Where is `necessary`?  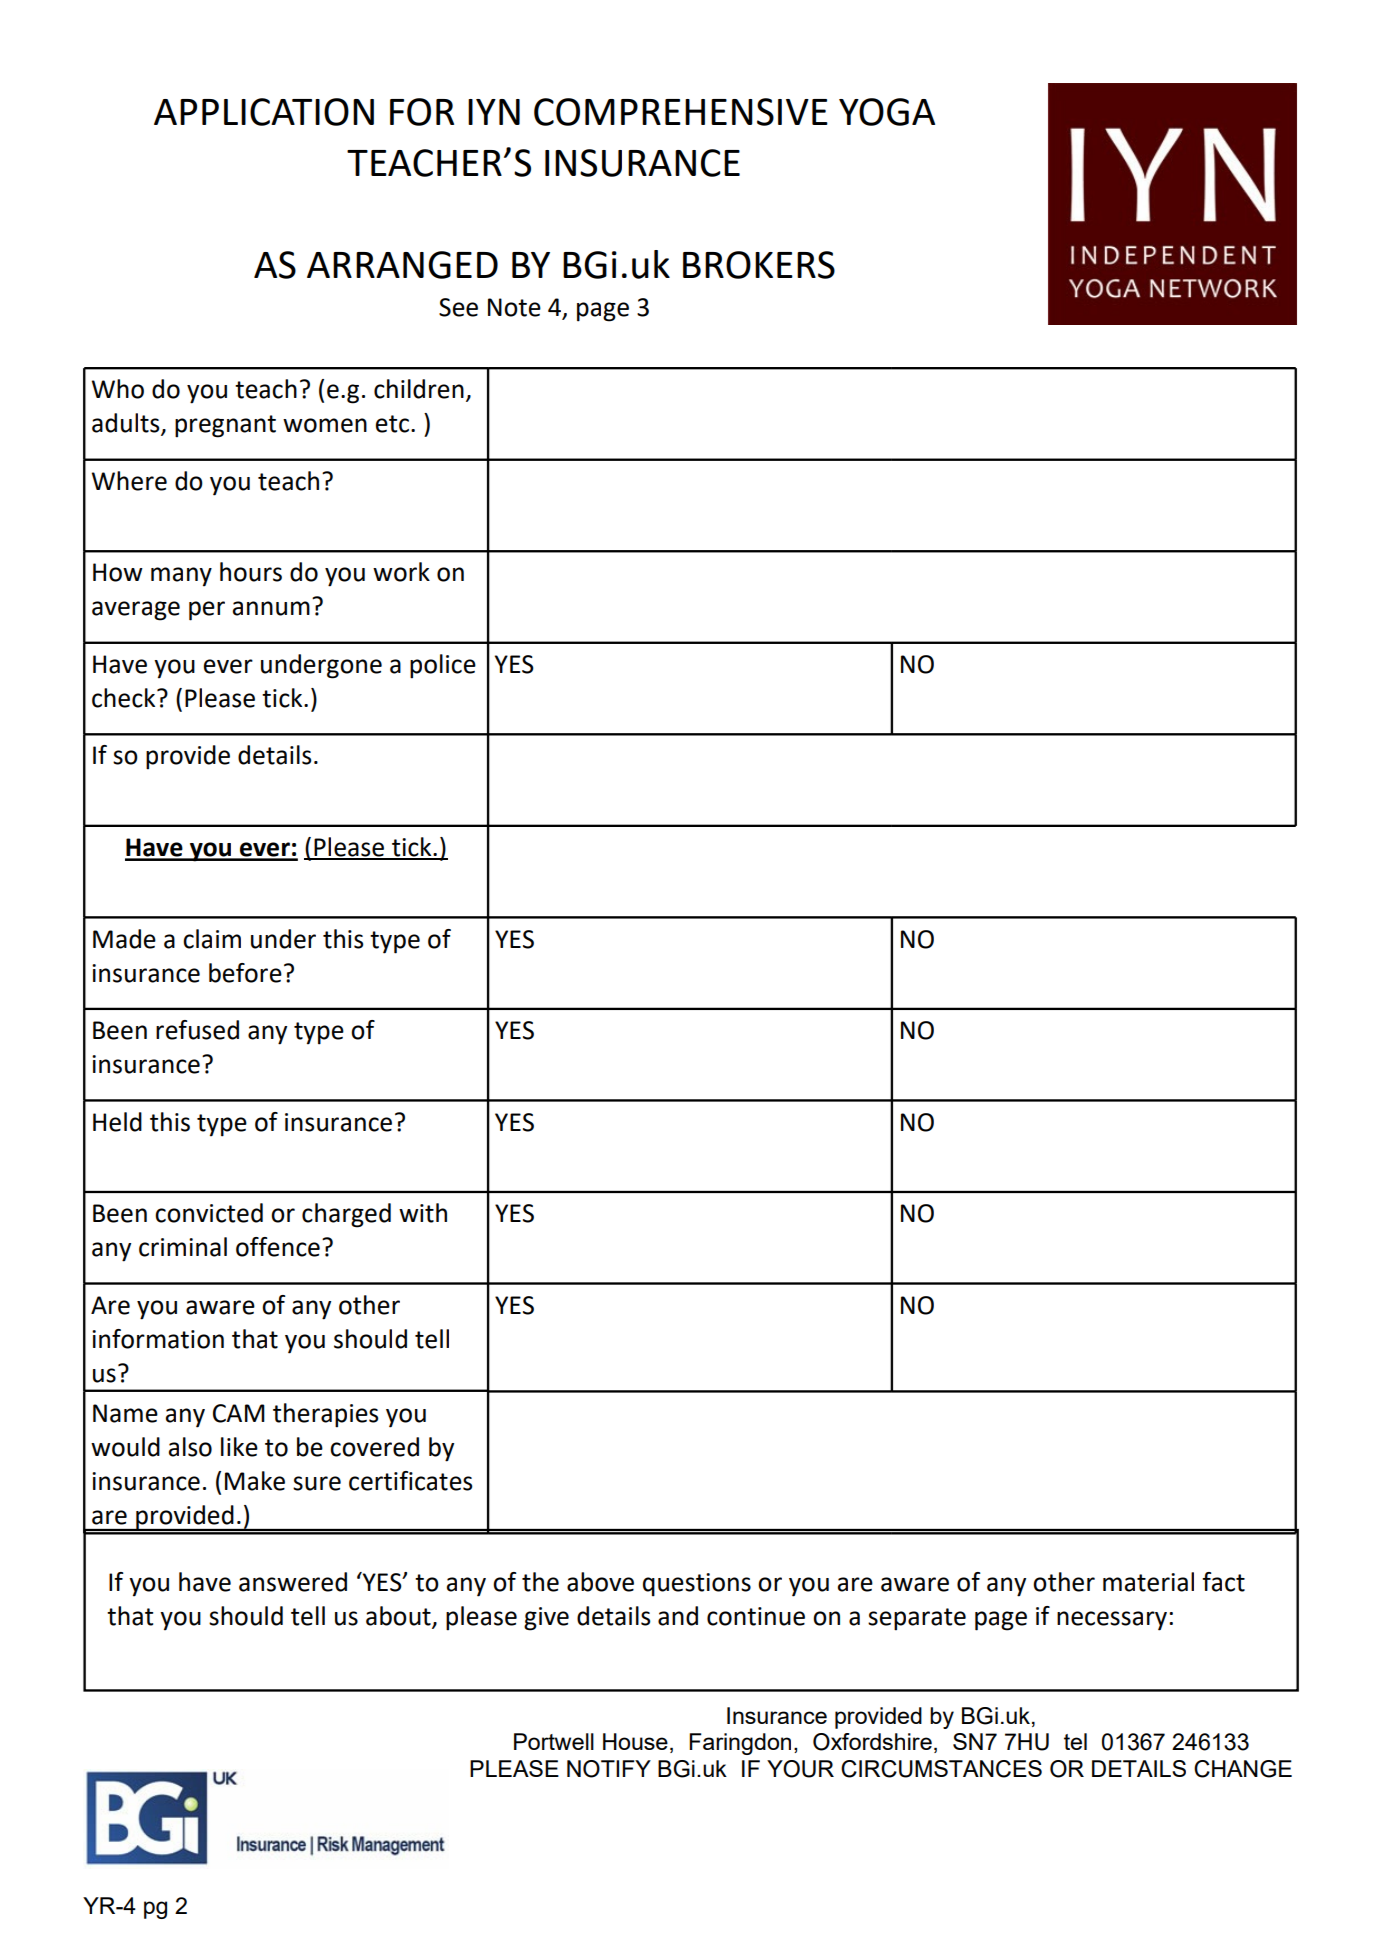 necessary is located at coordinates (1112, 1621).
